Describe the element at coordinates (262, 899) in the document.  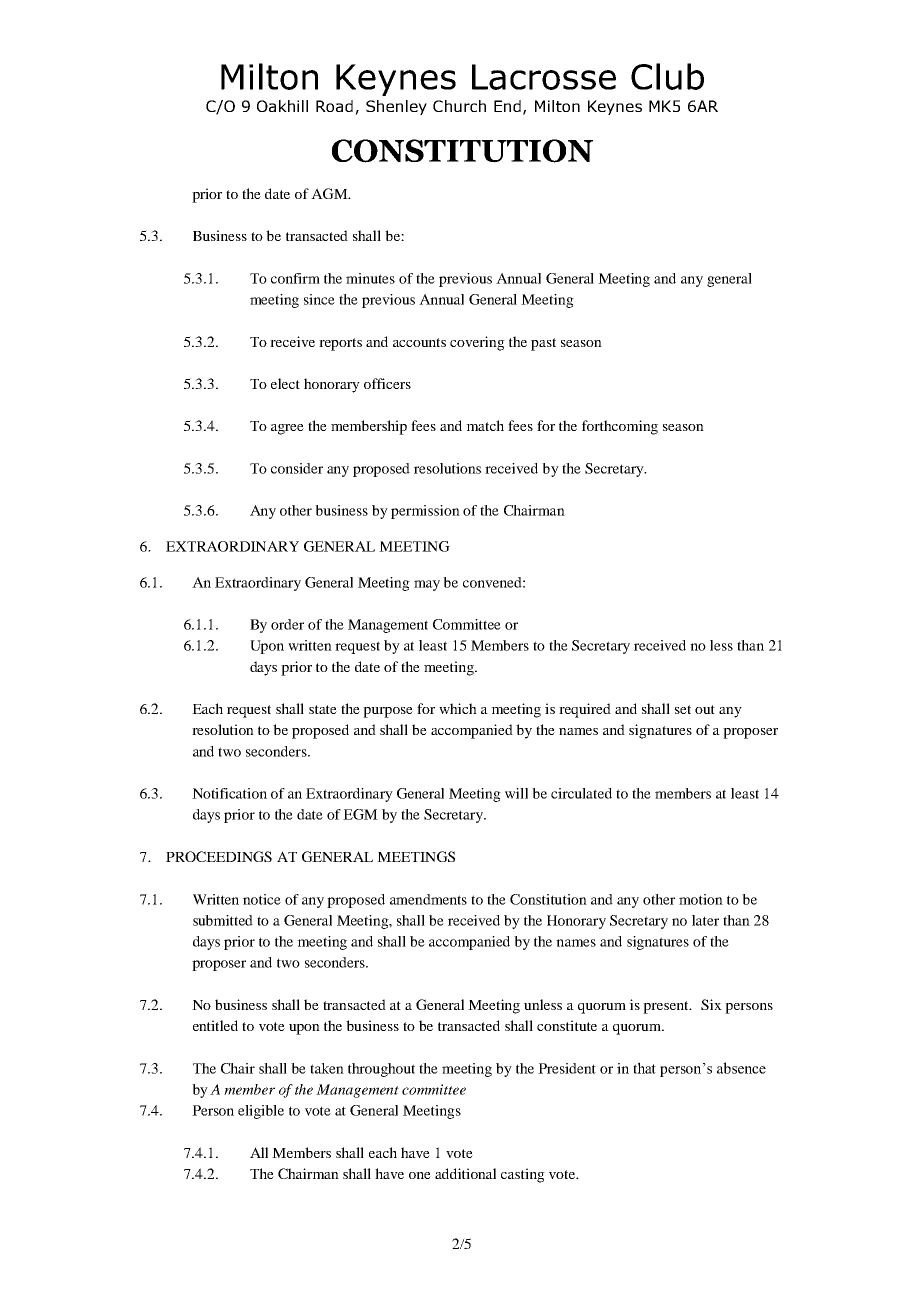
I see `notice` at that location.
